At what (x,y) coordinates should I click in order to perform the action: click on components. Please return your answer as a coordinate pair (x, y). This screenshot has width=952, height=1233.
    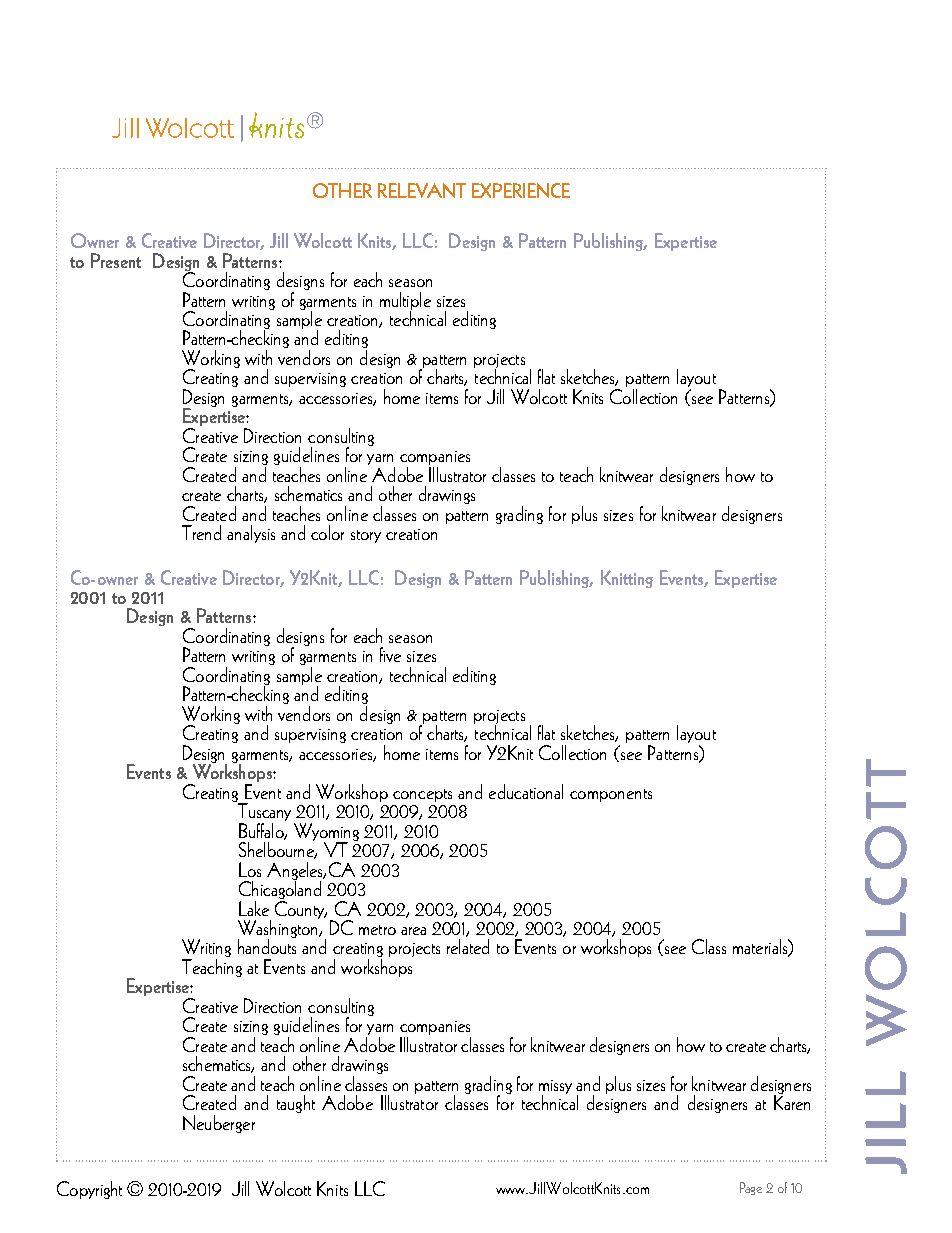
    Looking at the image, I should click on (611, 795).
